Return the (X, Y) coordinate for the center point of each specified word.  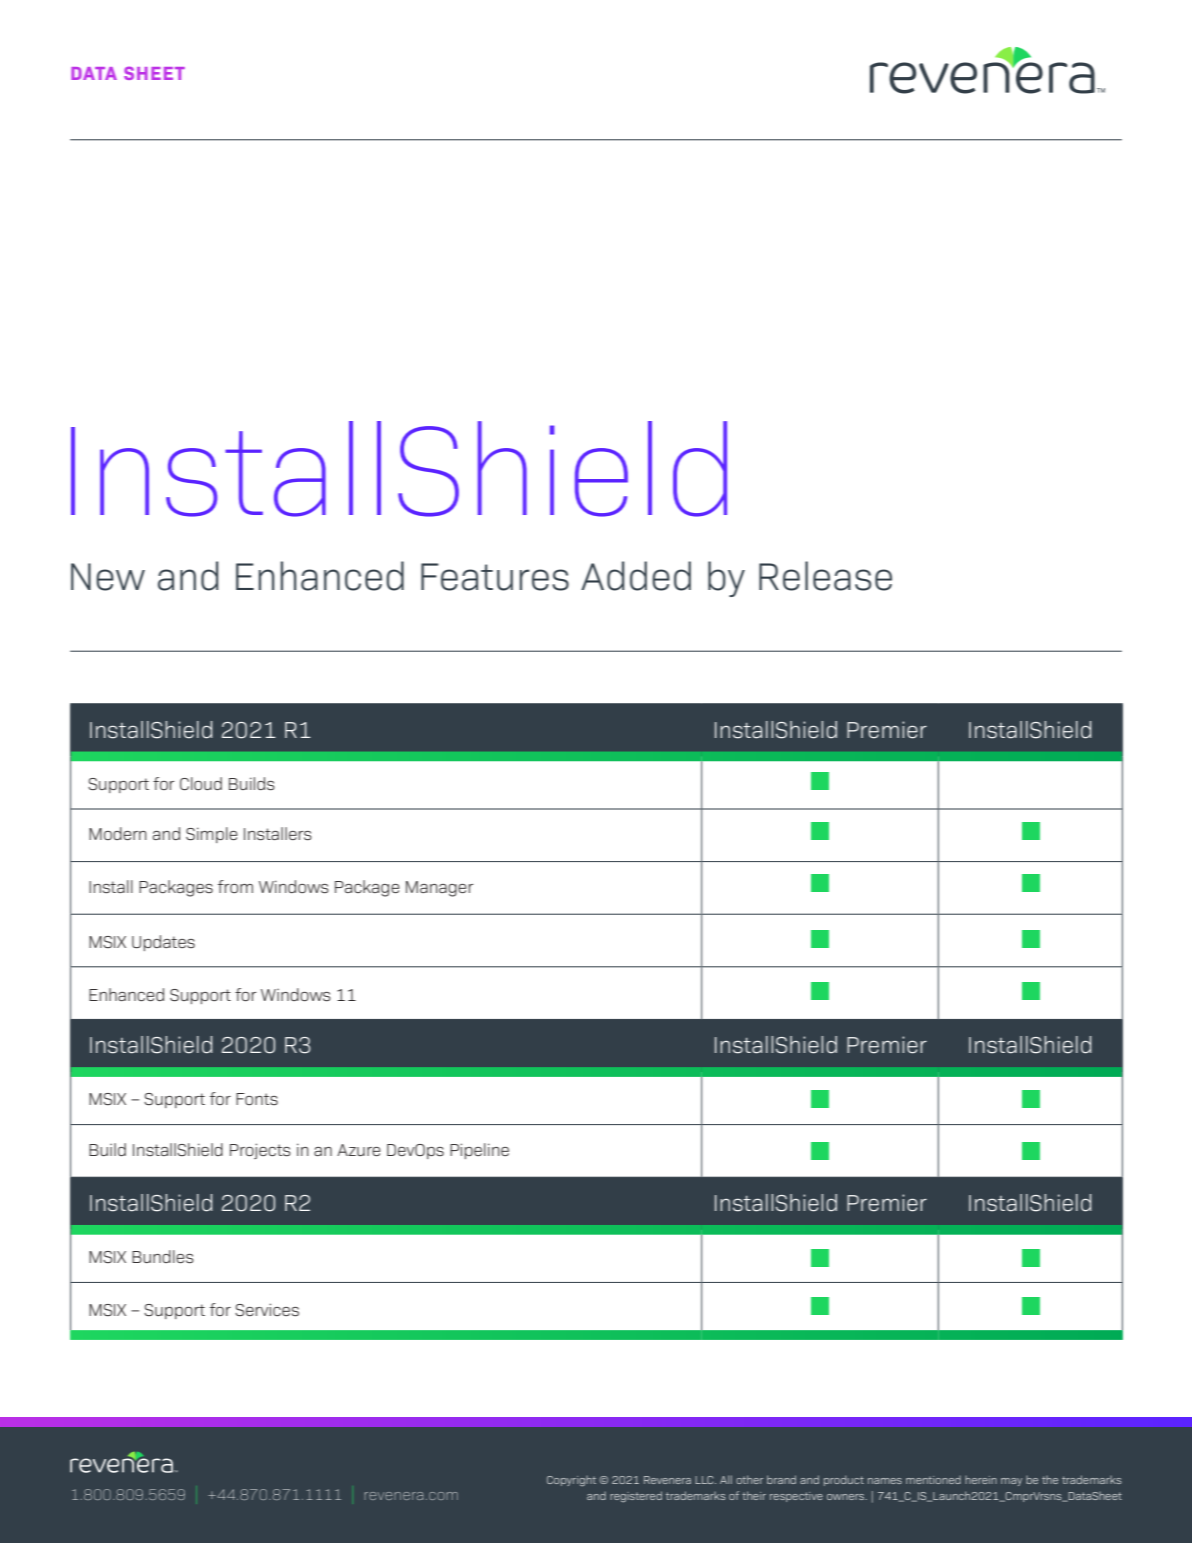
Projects (260, 1151)
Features (495, 577)
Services (267, 1309)
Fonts (257, 1099)
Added (636, 576)
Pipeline (479, 1151)
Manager (439, 889)
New (108, 577)
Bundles (163, 1256)
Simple (212, 835)
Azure (359, 1150)
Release (825, 576)
